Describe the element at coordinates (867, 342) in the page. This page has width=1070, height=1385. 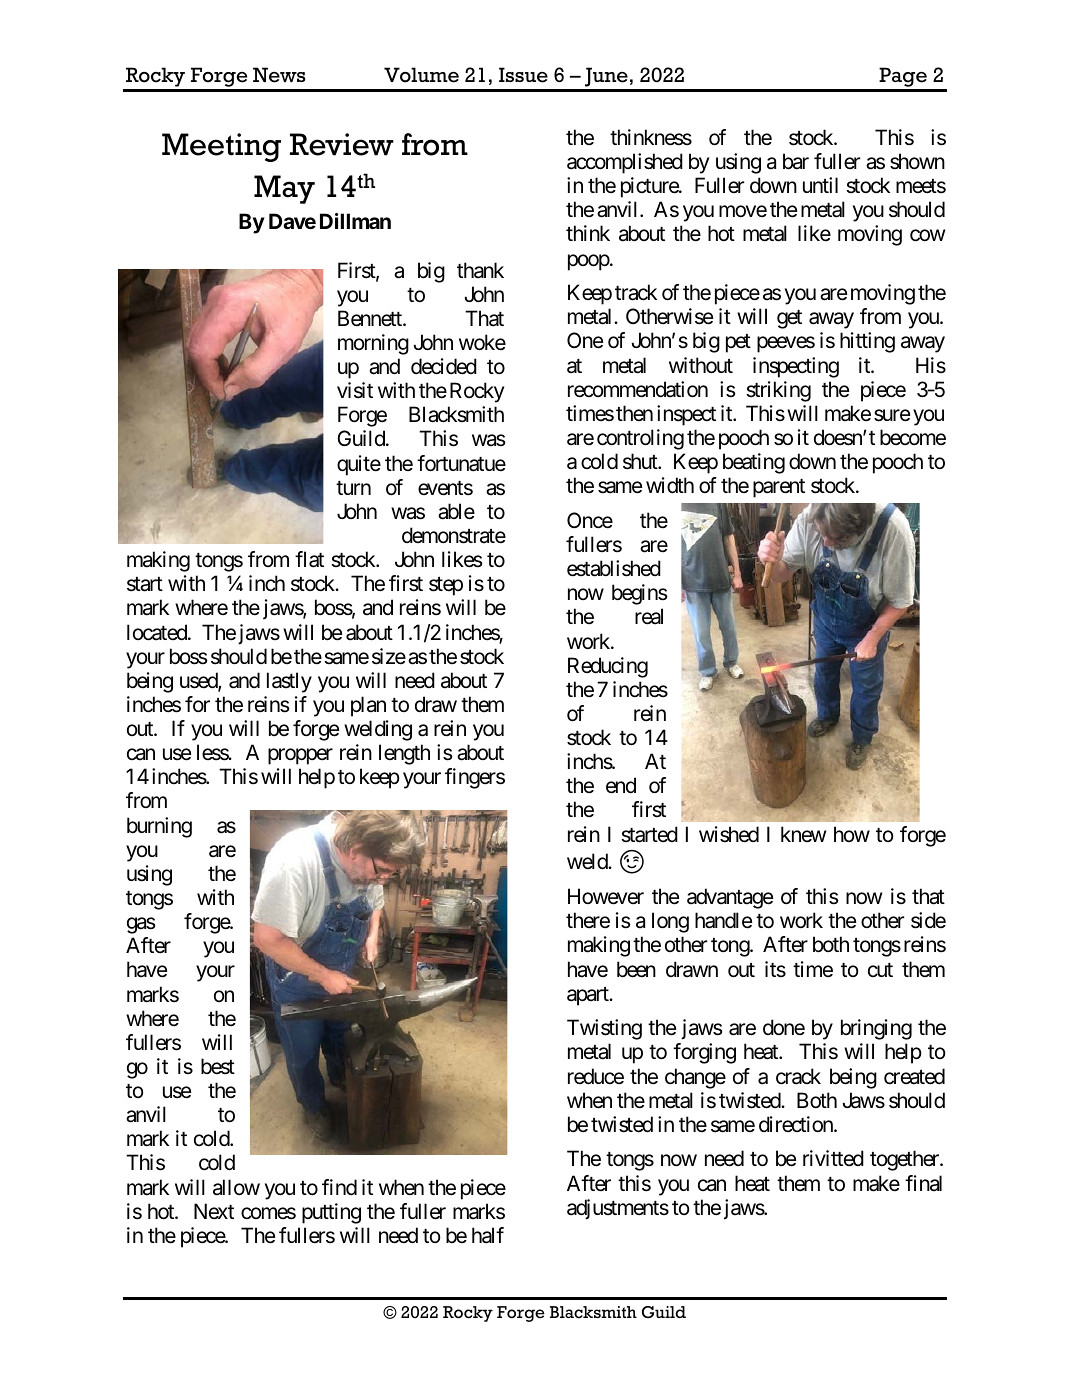
I see `hitting` at that location.
